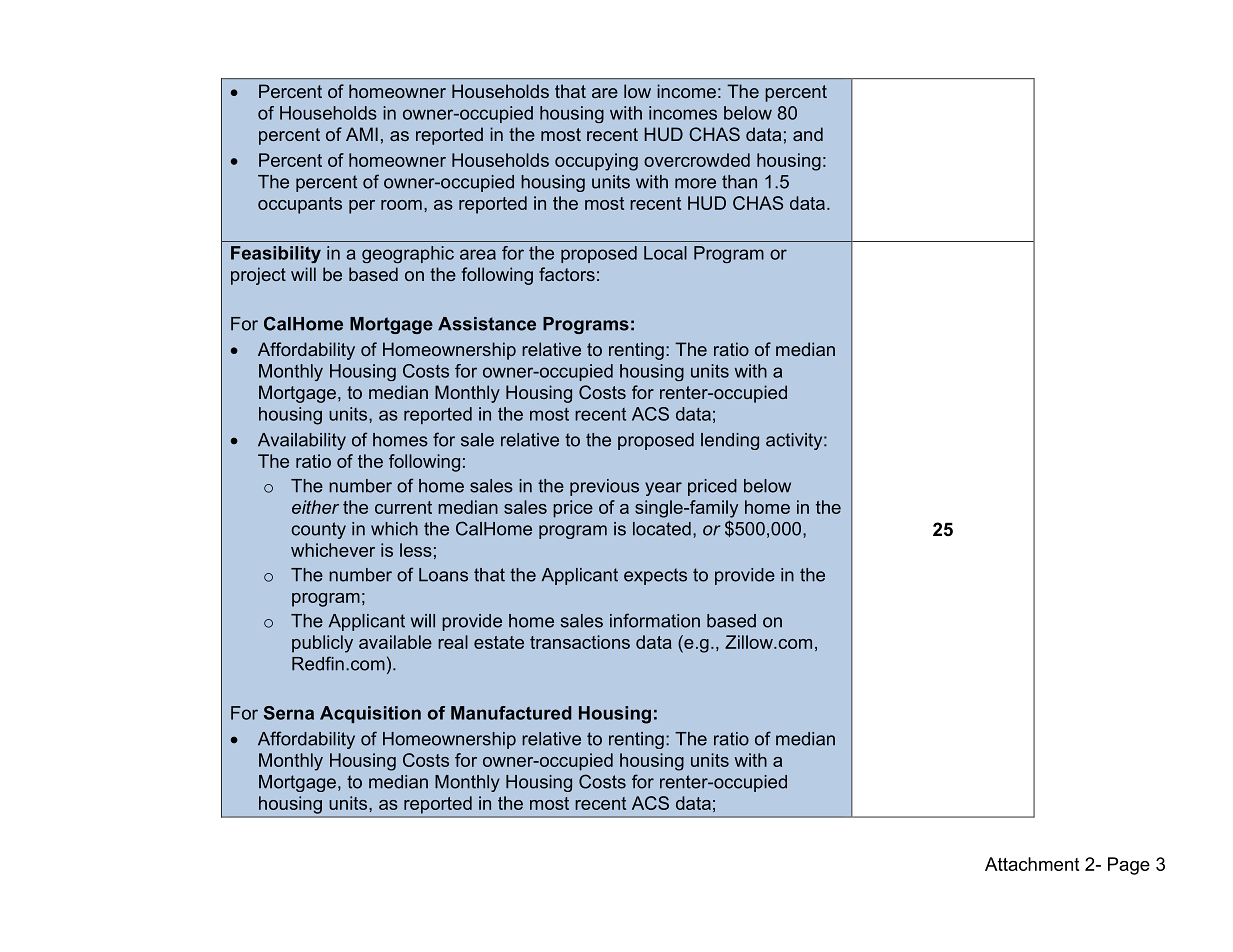 Image resolution: width=1233 pixels, height=952 pixels. Describe the element at coordinates (1032, 864) in the screenshot. I see `Attachment` at that location.
